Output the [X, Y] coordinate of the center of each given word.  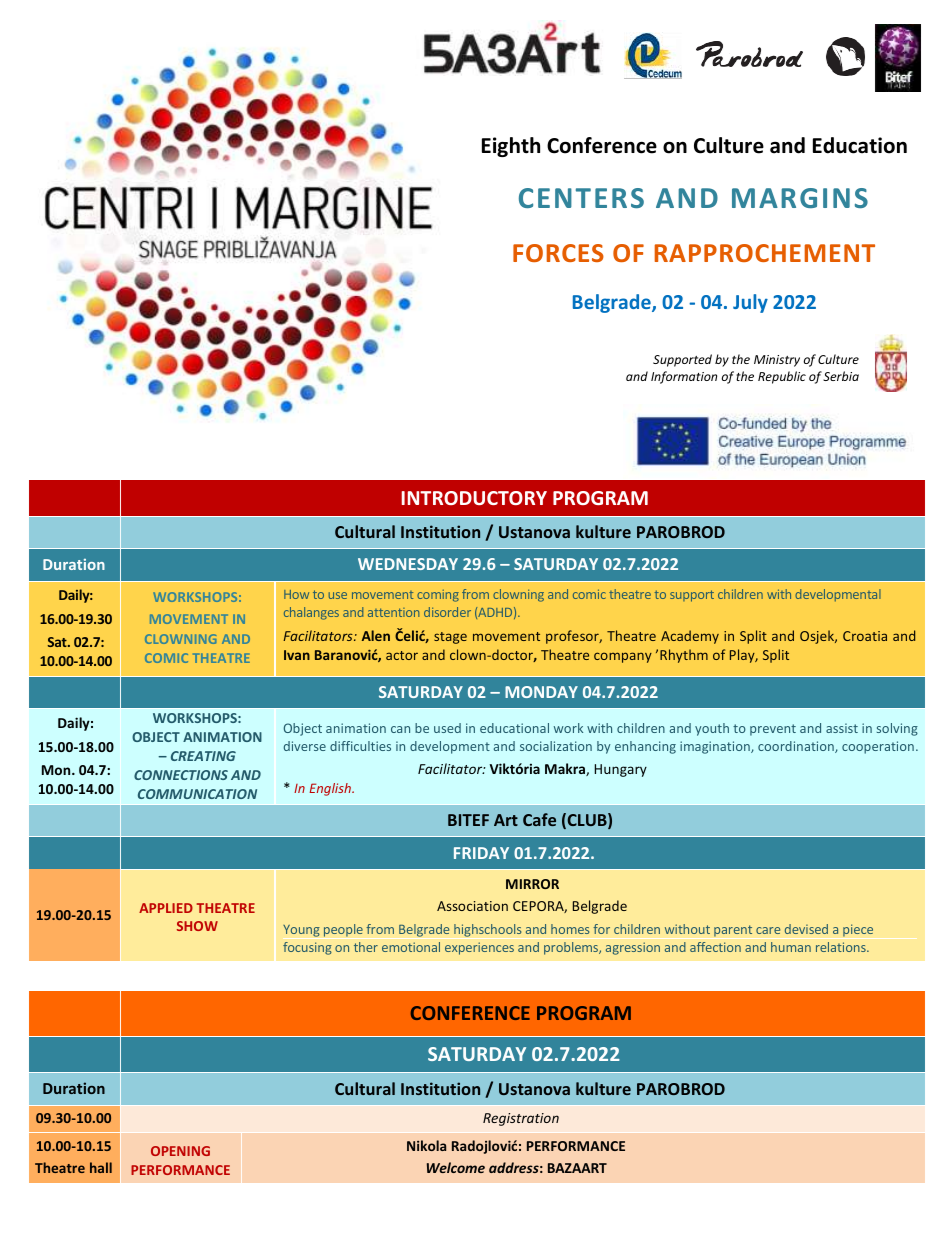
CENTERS [581, 198]
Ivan [297, 655]
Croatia [865, 636]
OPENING [180, 1151]
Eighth [511, 147]
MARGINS [800, 198]
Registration [521, 1119]
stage [450, 638]
